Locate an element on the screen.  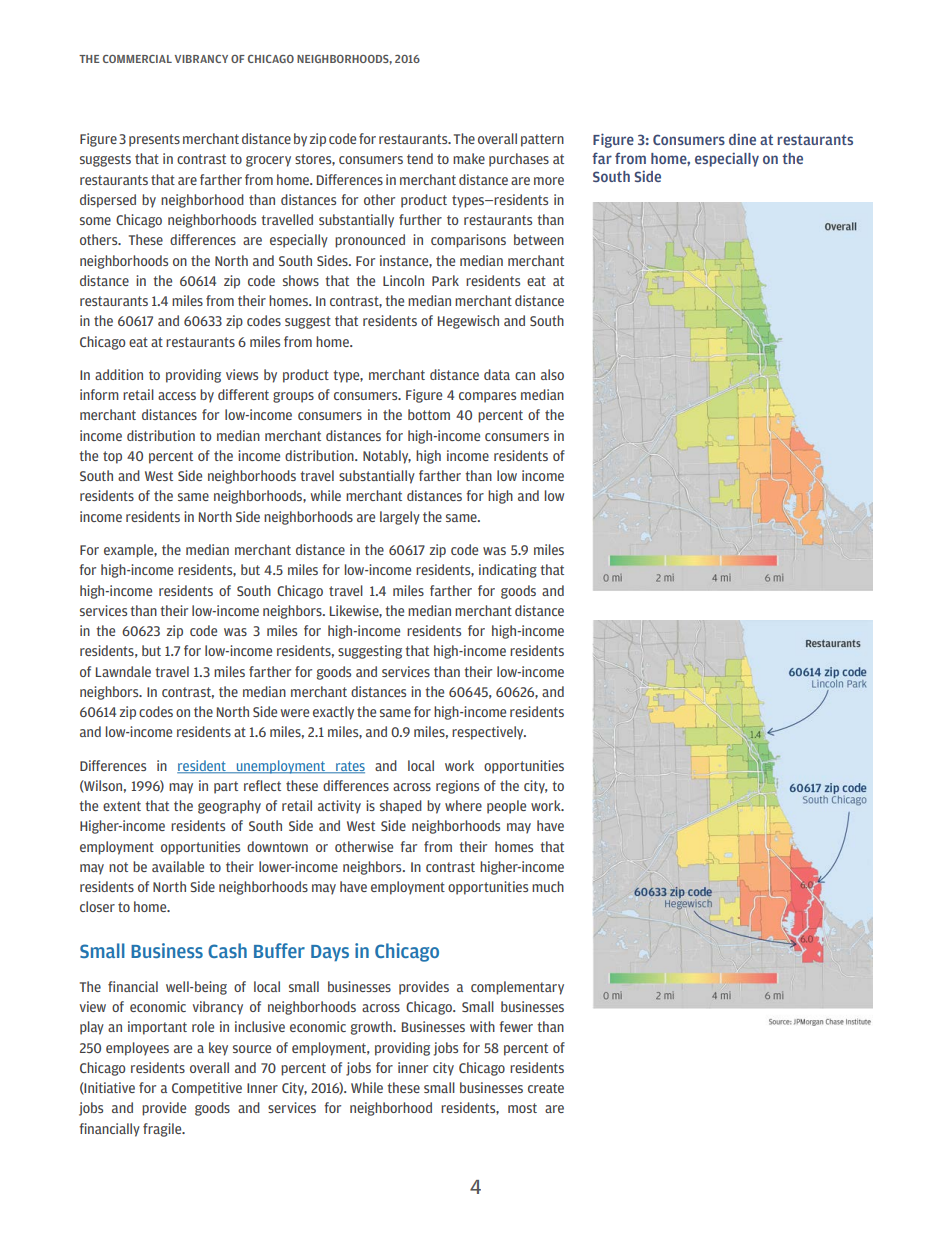
growth is located at coordinates (372, 1028).
